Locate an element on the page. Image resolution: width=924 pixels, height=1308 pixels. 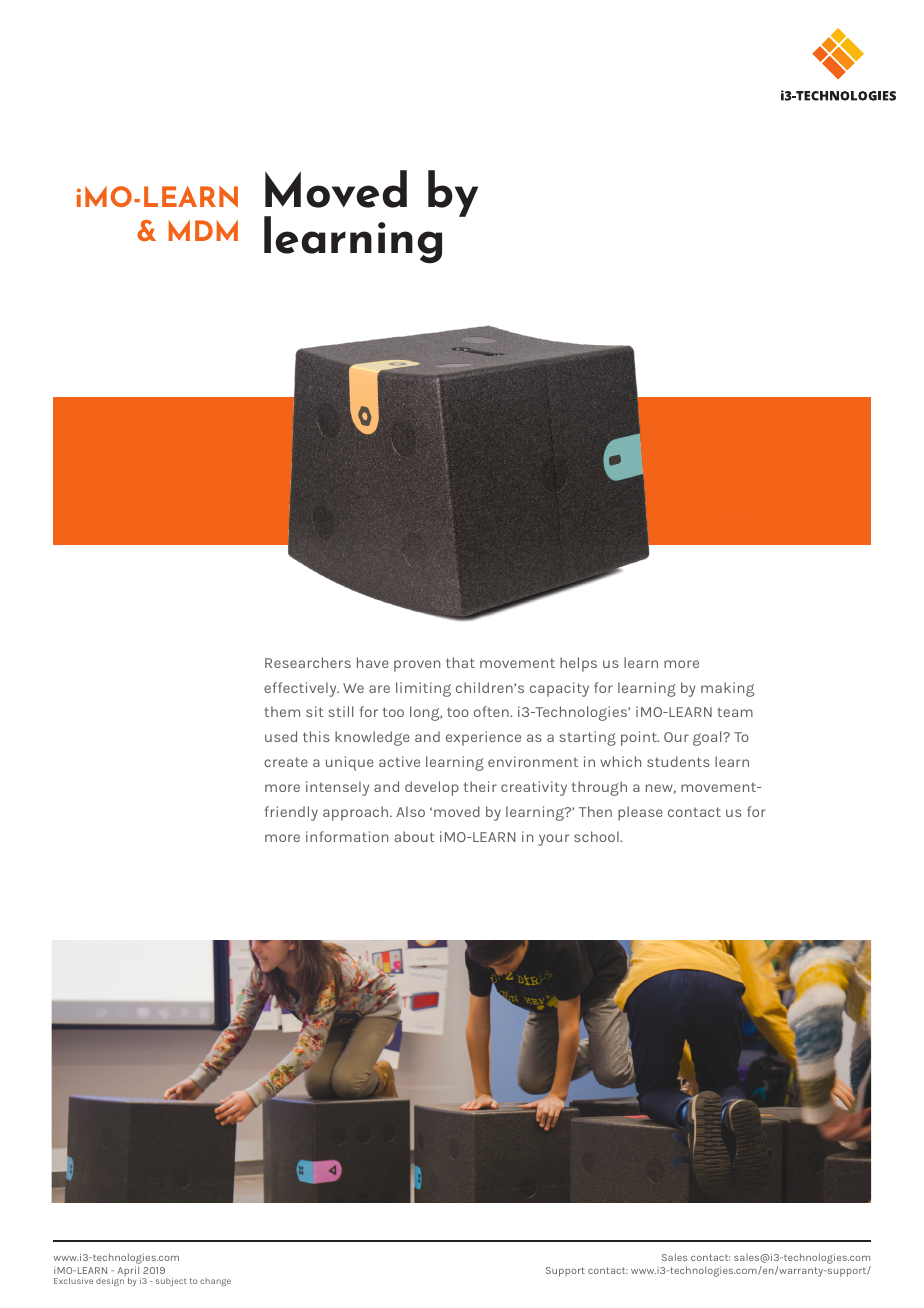
information is located at coordinates (347, 836).
